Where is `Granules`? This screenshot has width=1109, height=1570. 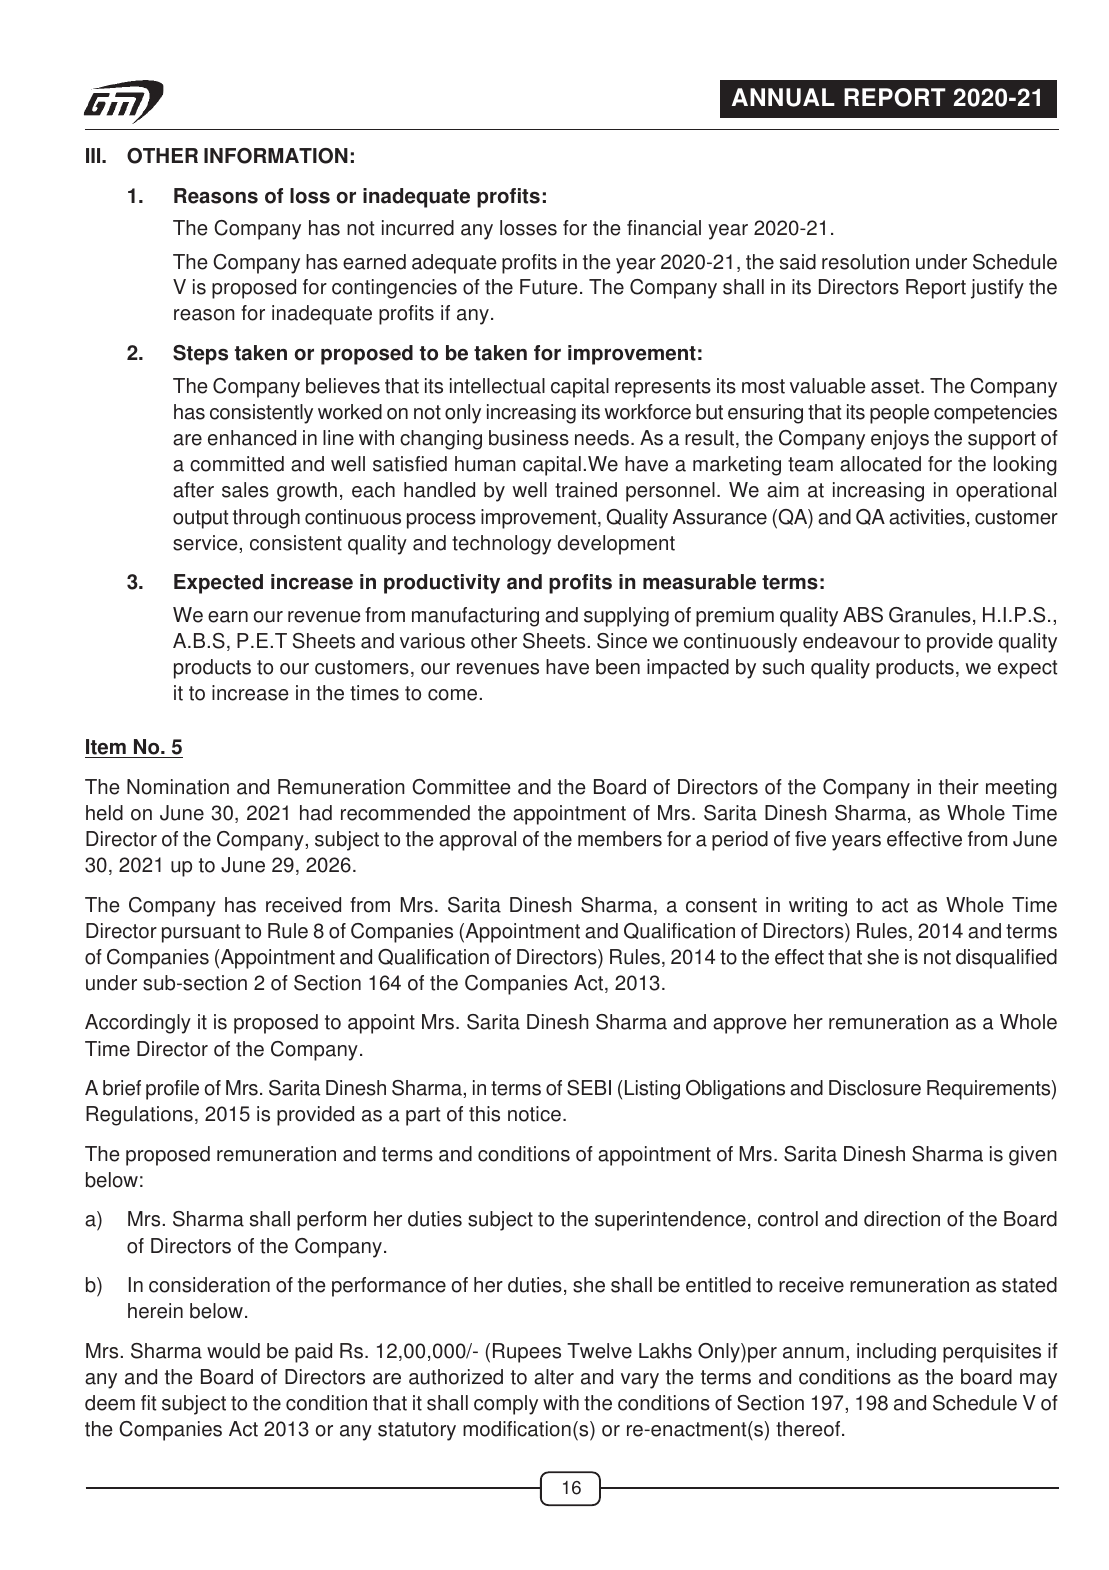
Granules is located at coordinates (930, 615).
